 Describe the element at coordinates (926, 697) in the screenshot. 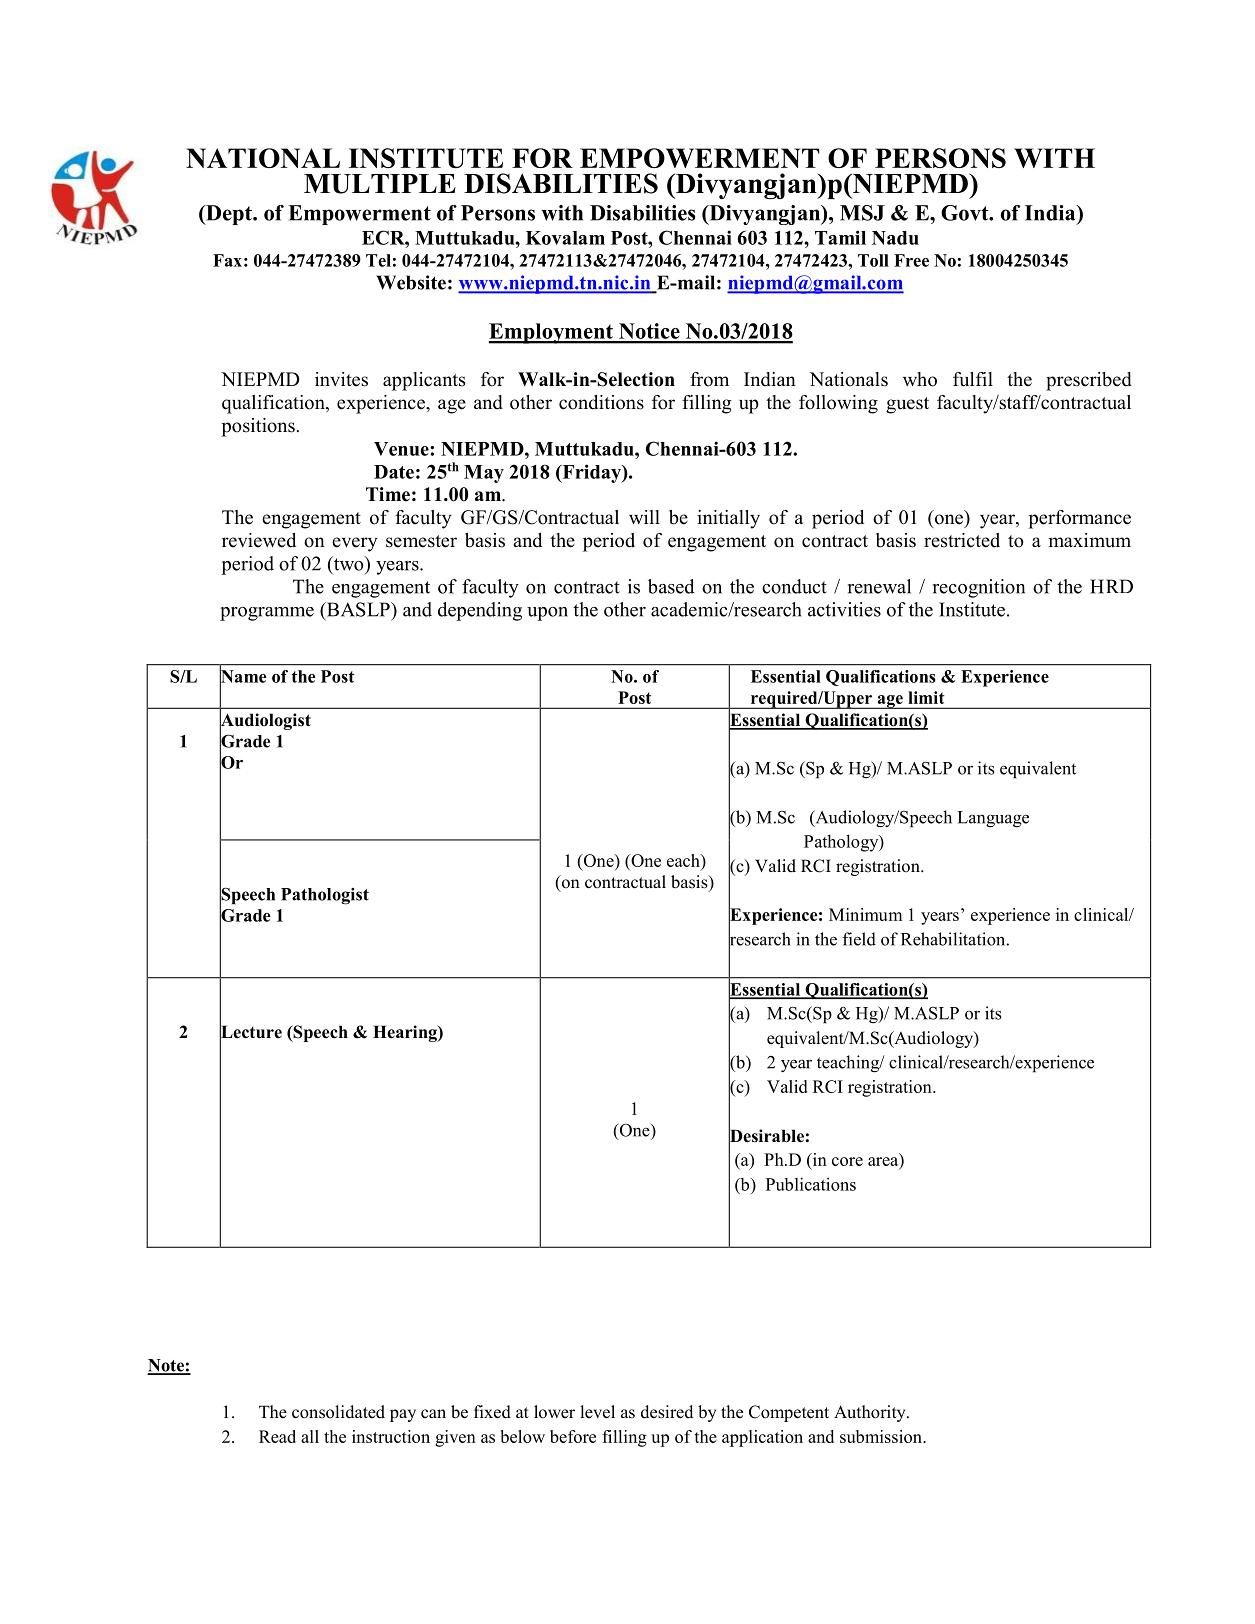

I see `limit` at that location.
